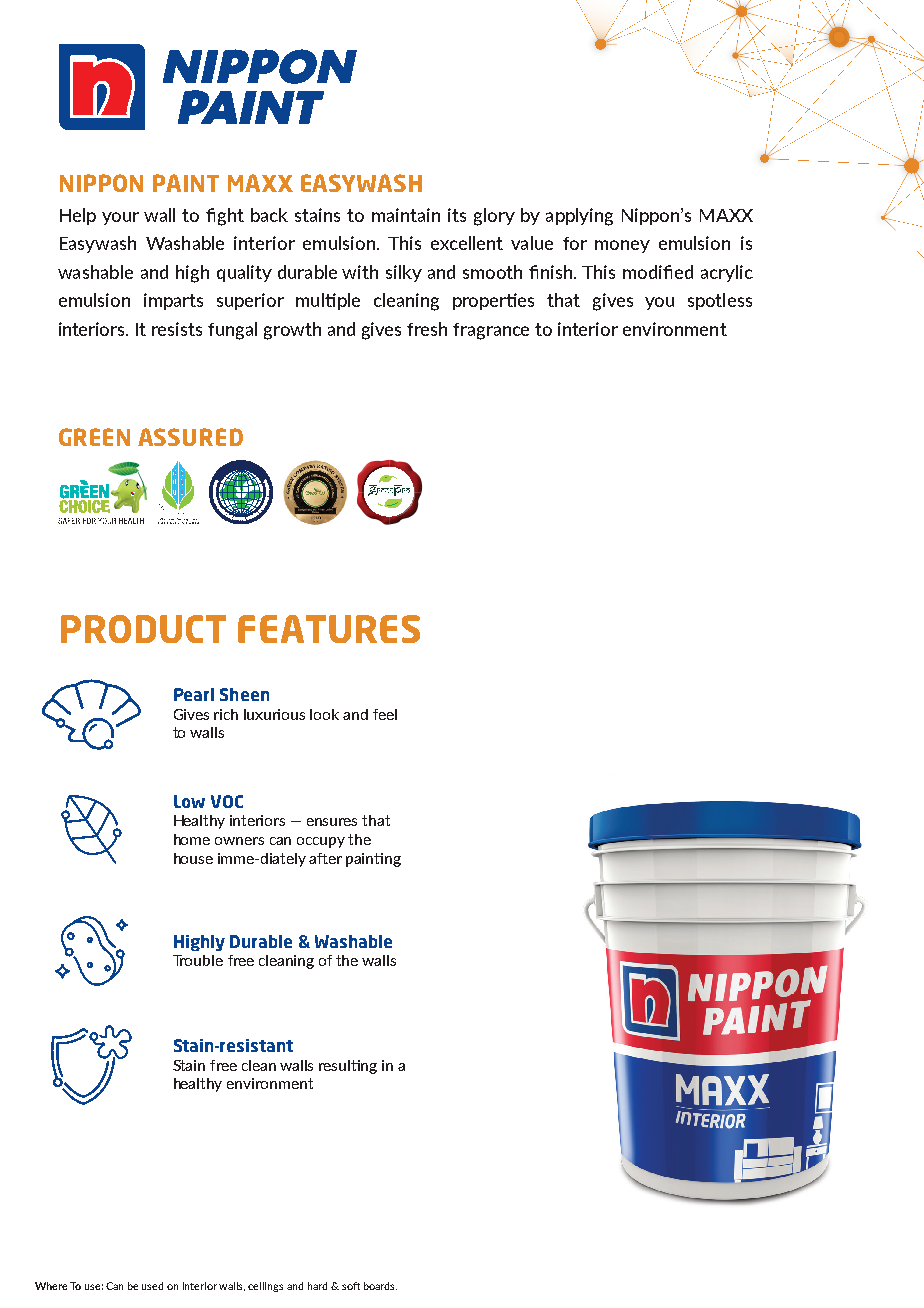 The height and width of the screenshot is (1308, 924). What do you see at coordinates (404, 273) in the screenshot?
I see `silky` at bounding box center [404, 273].
